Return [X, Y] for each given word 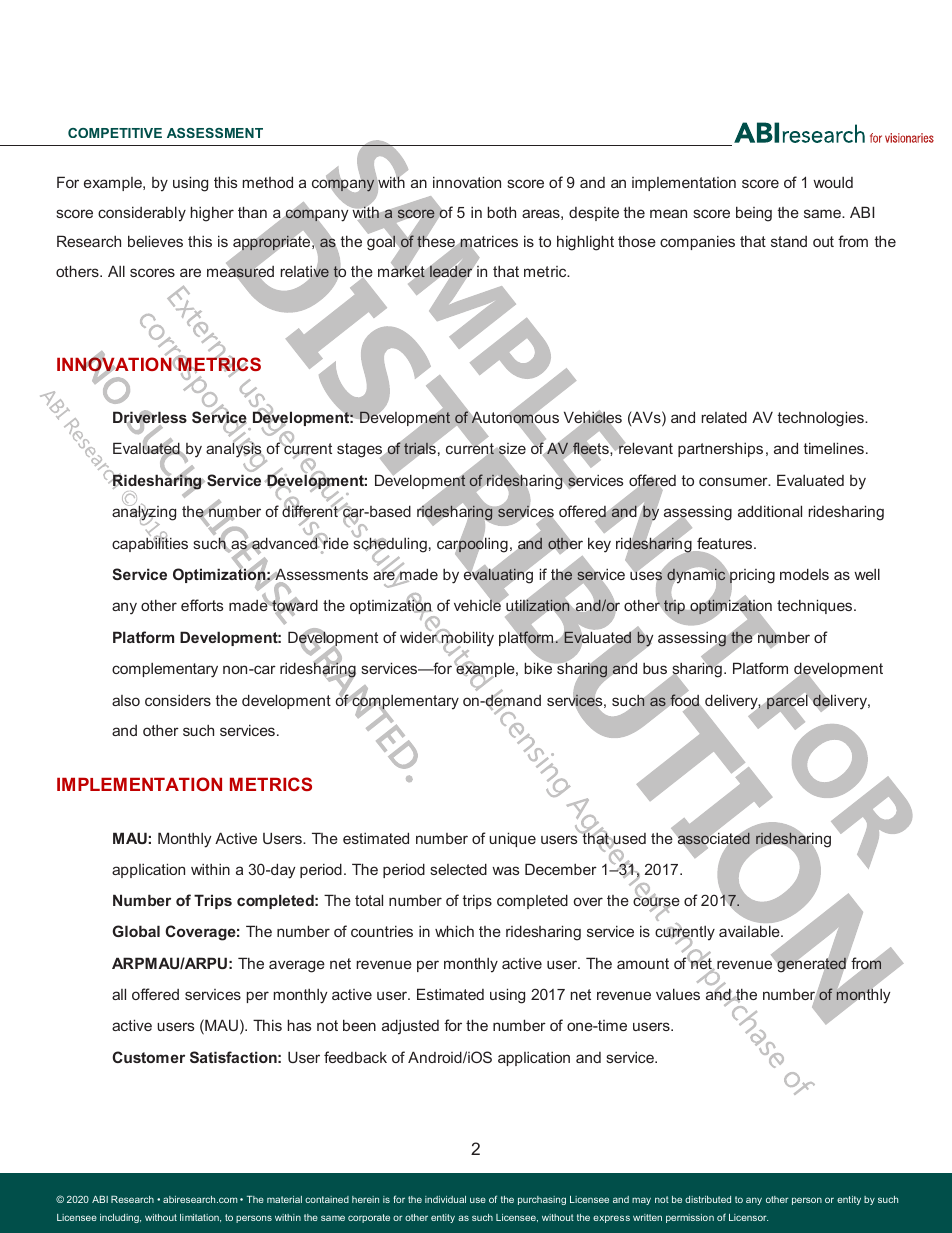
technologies [822, 419]
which [454, 931]
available [750, 931]
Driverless [150, 418]
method [268, 182]
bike [539, 667]
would [833, 182]
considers [178, 700]
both [501, 212]
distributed [708, 1199]
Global [136, 931]
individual [445, 1199]
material [284, 1199]
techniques [816, 606]
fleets [592, 448]
